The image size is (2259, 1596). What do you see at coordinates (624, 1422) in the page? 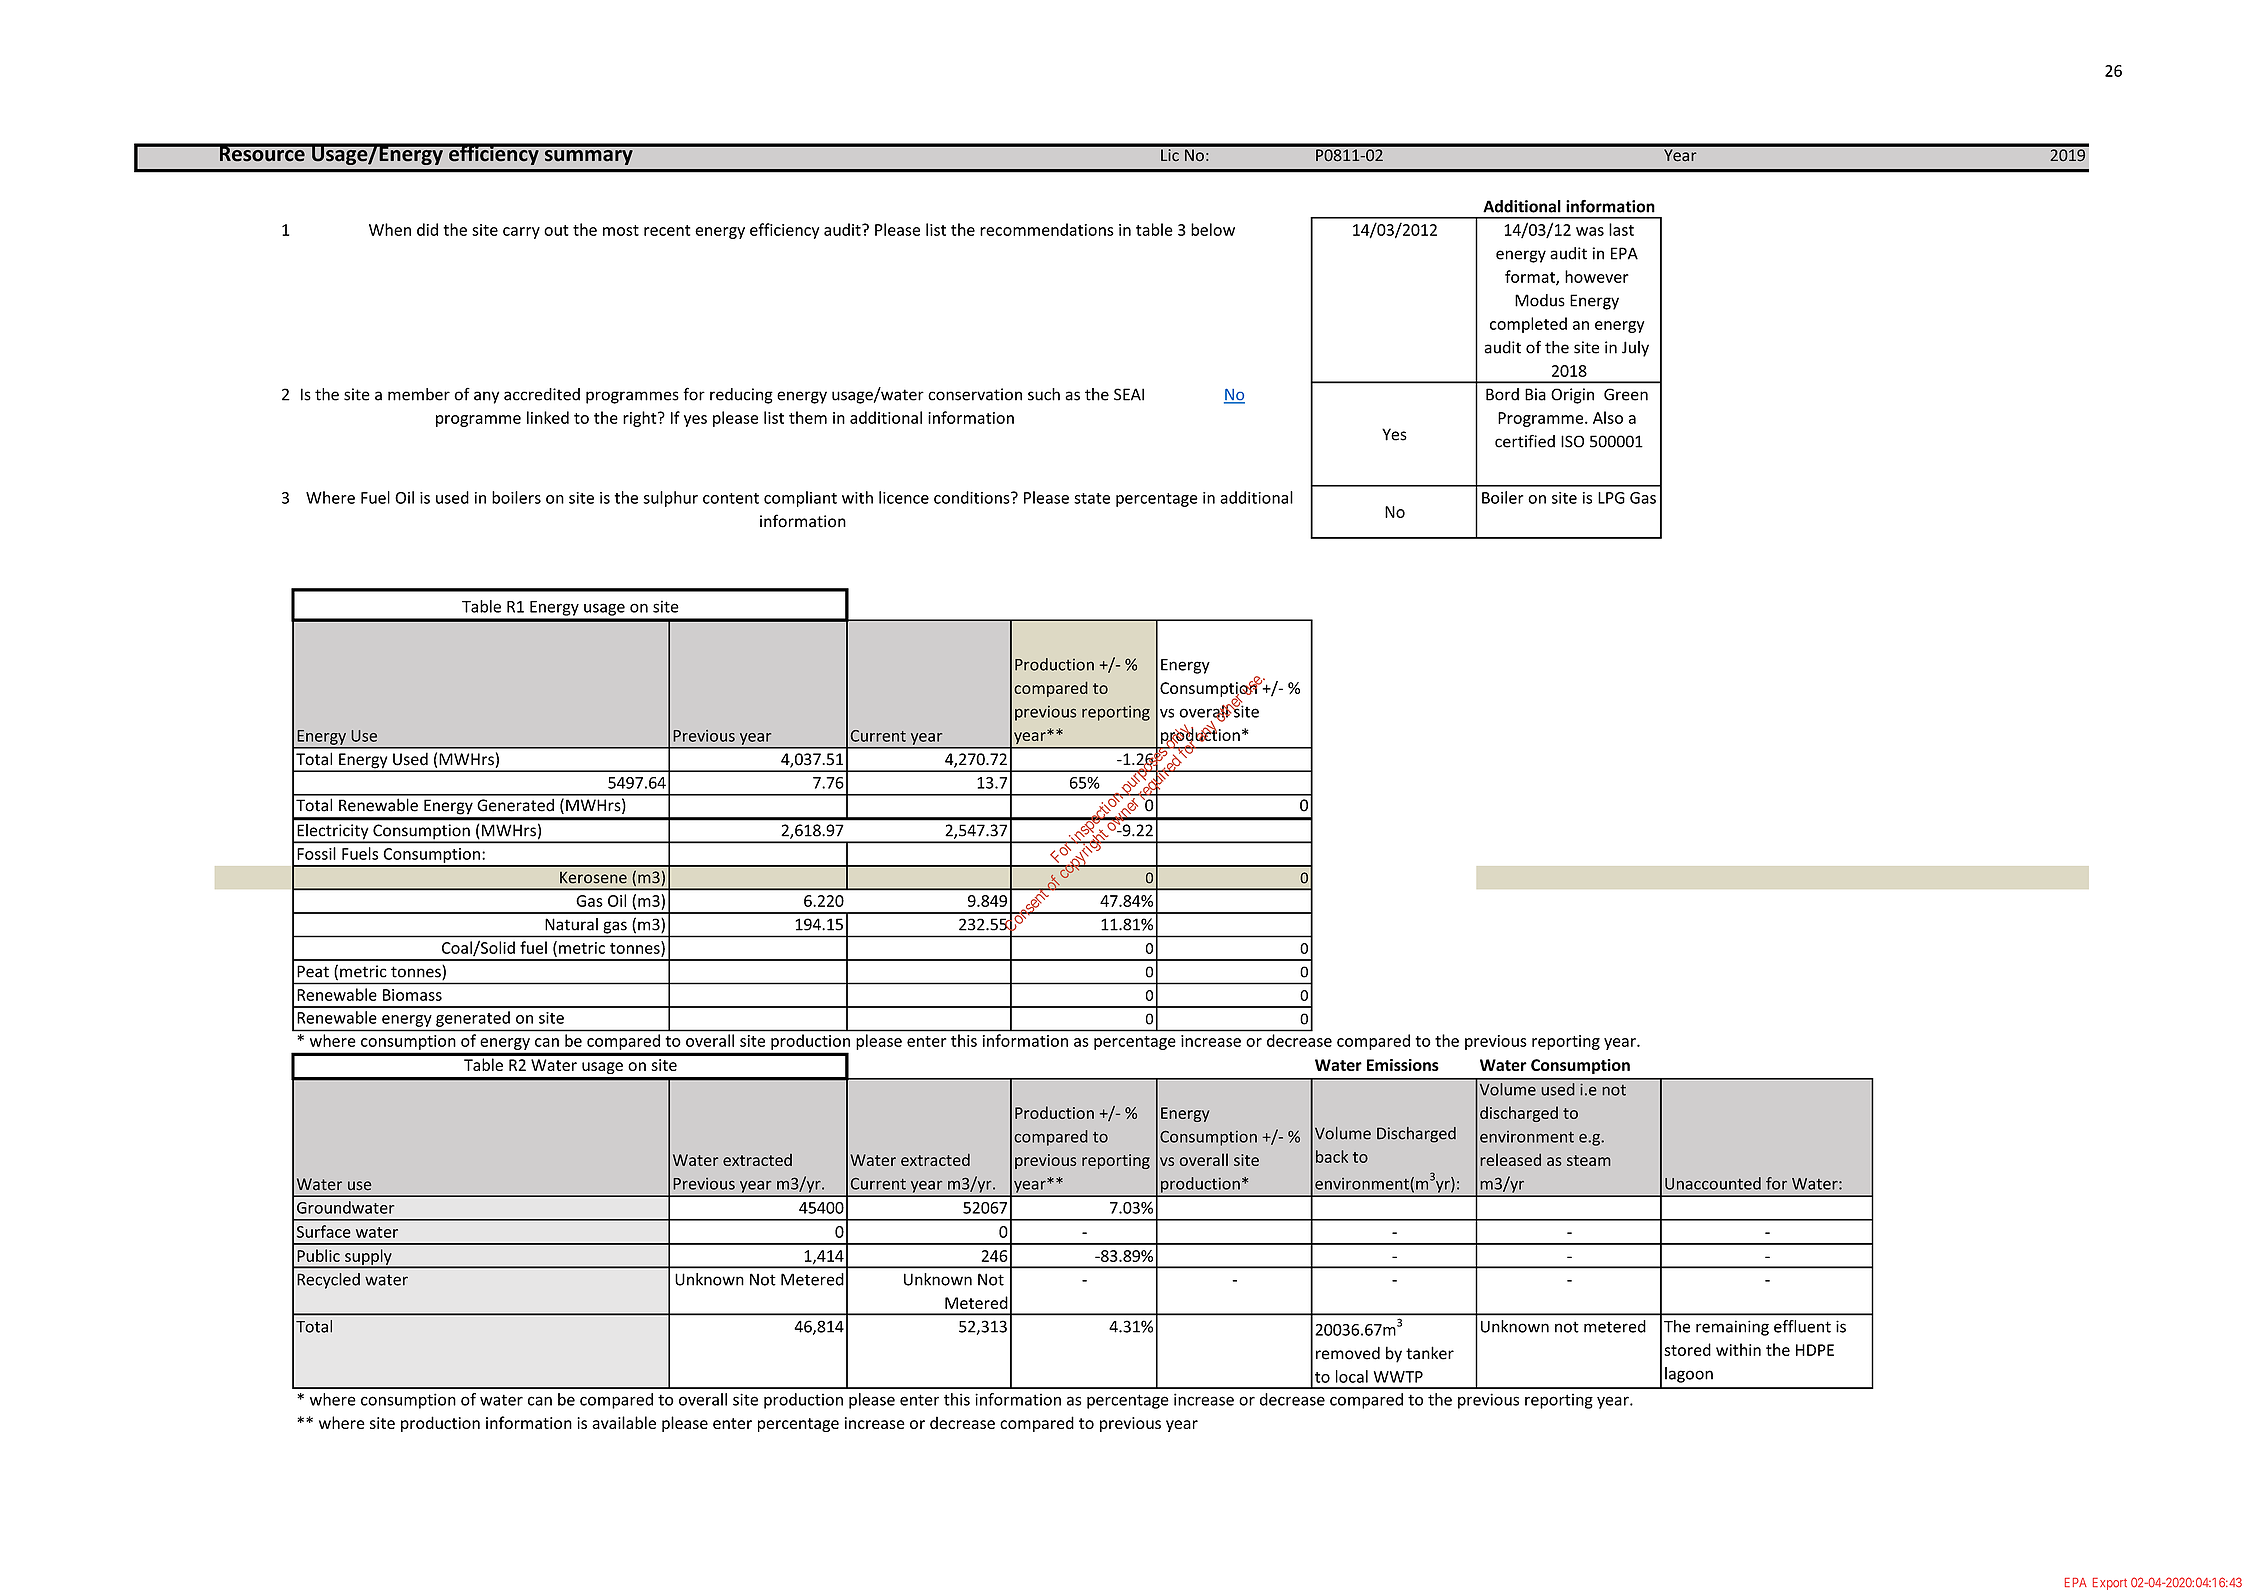
I see `available` at bounding box center [624, 1422].
